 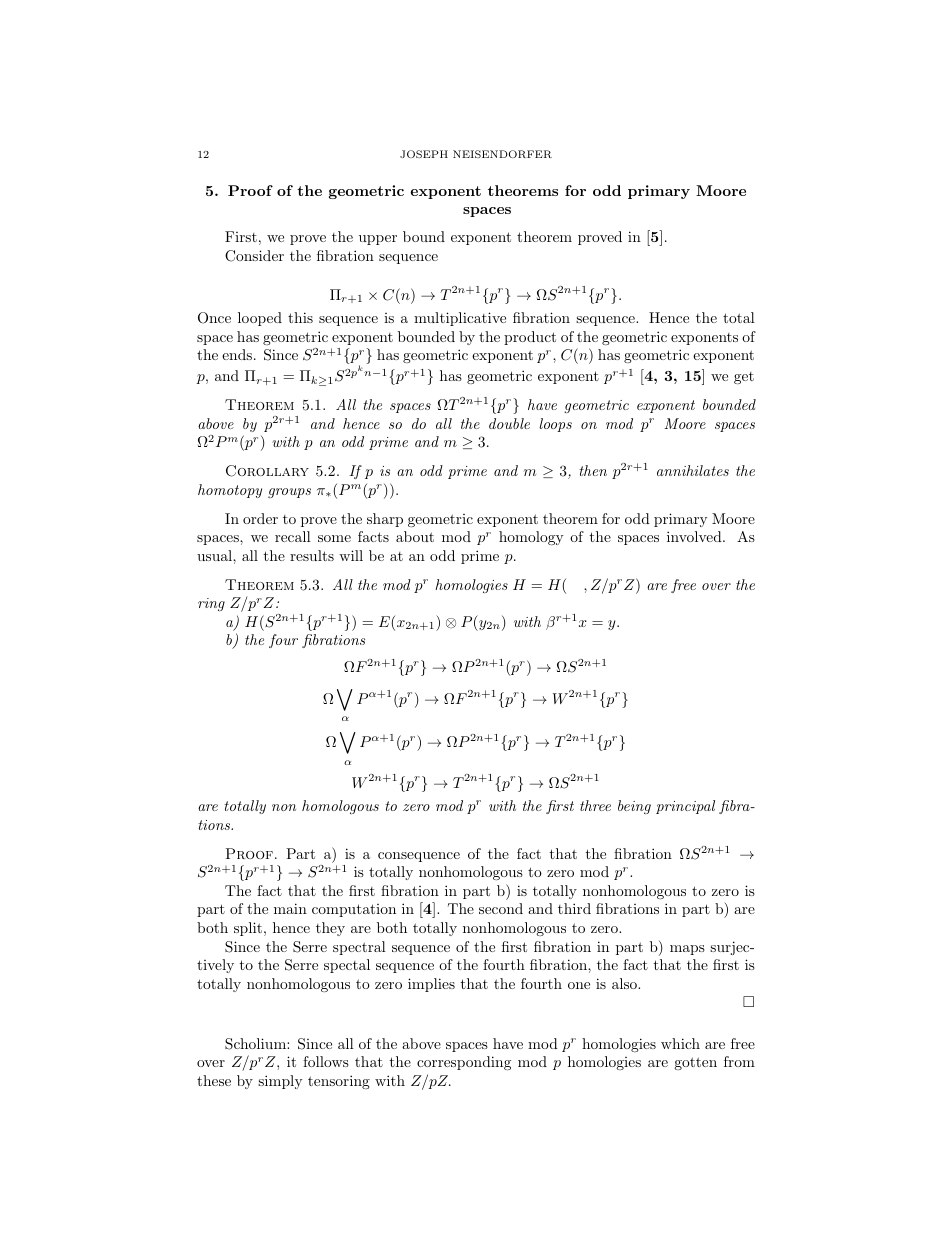 I want to click on JOSEPH, so click(x=424, y=154).
